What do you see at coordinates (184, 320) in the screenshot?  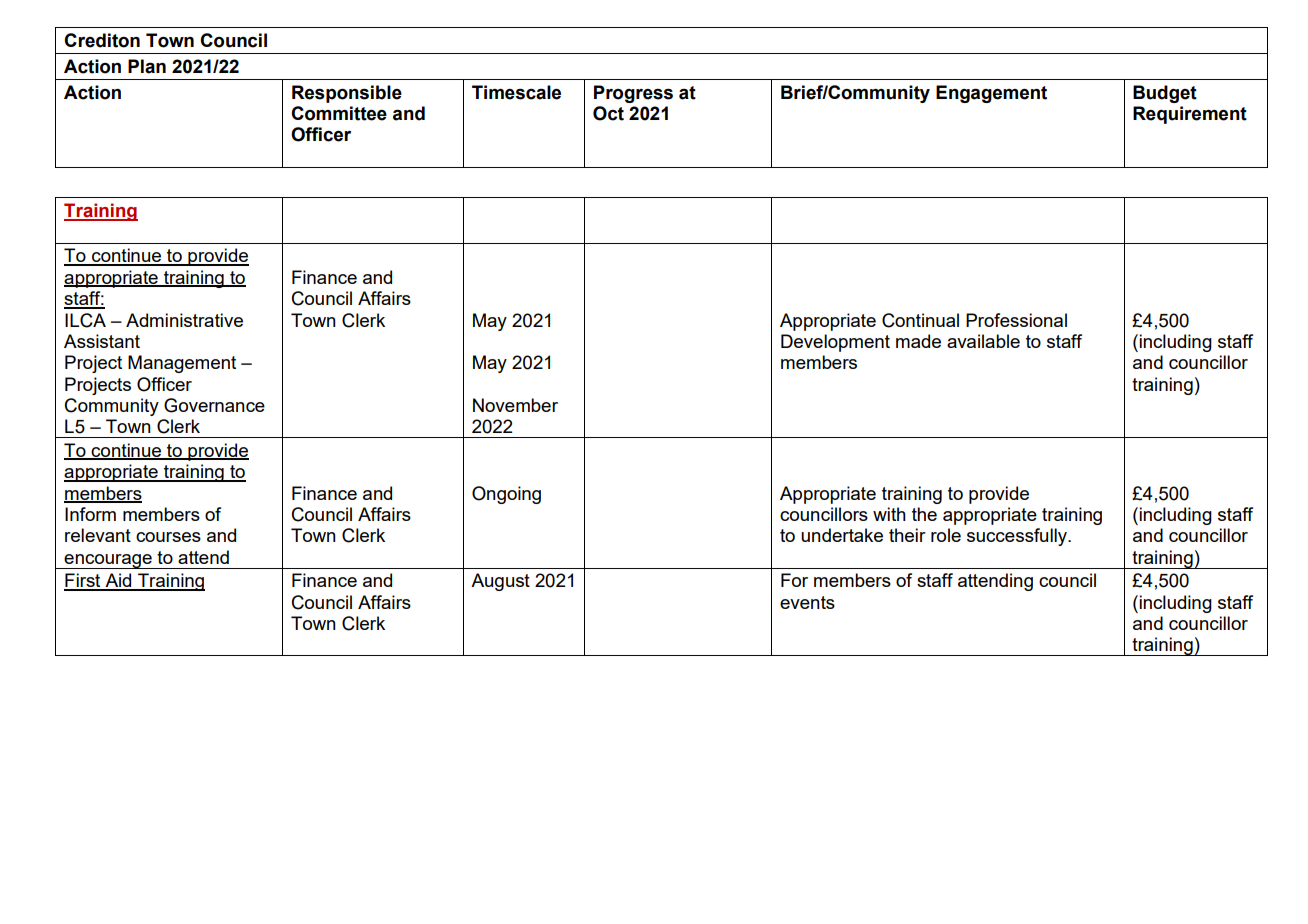 I see `Administrative` at bounding box center [184, 320].
